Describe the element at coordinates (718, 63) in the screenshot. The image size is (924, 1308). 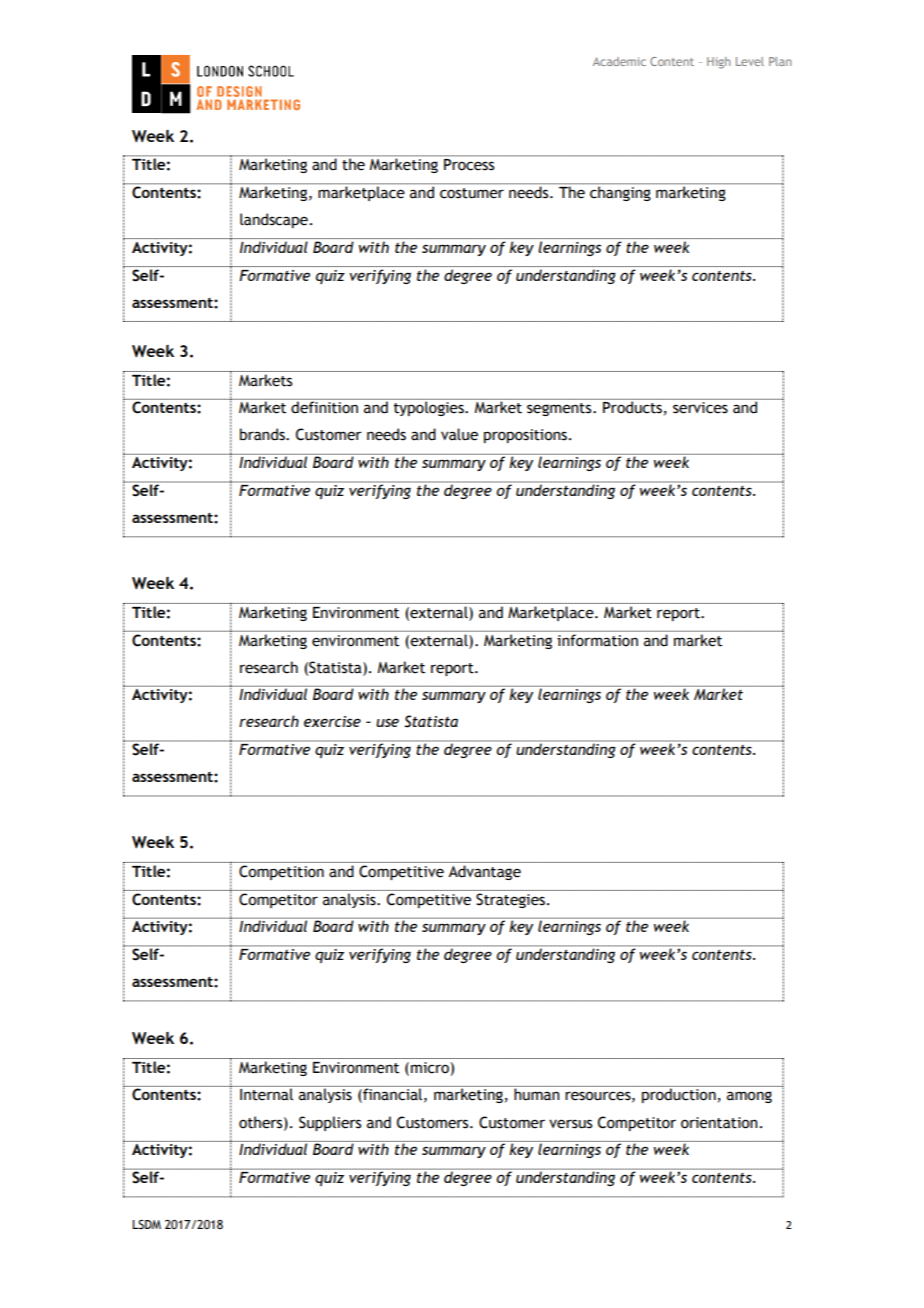
I see `High` at that location.
